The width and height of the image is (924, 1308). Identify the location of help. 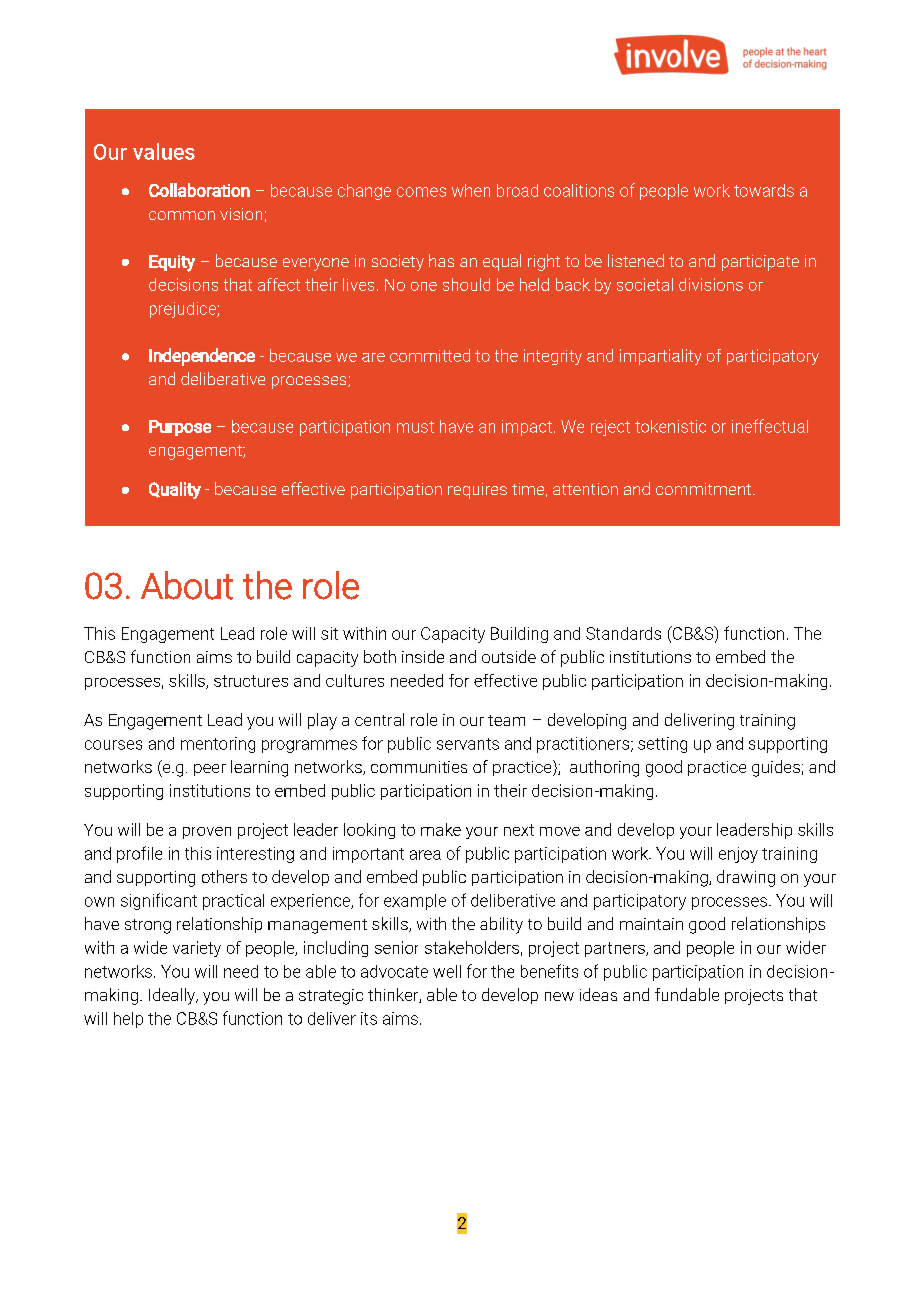
(128, 1020).
